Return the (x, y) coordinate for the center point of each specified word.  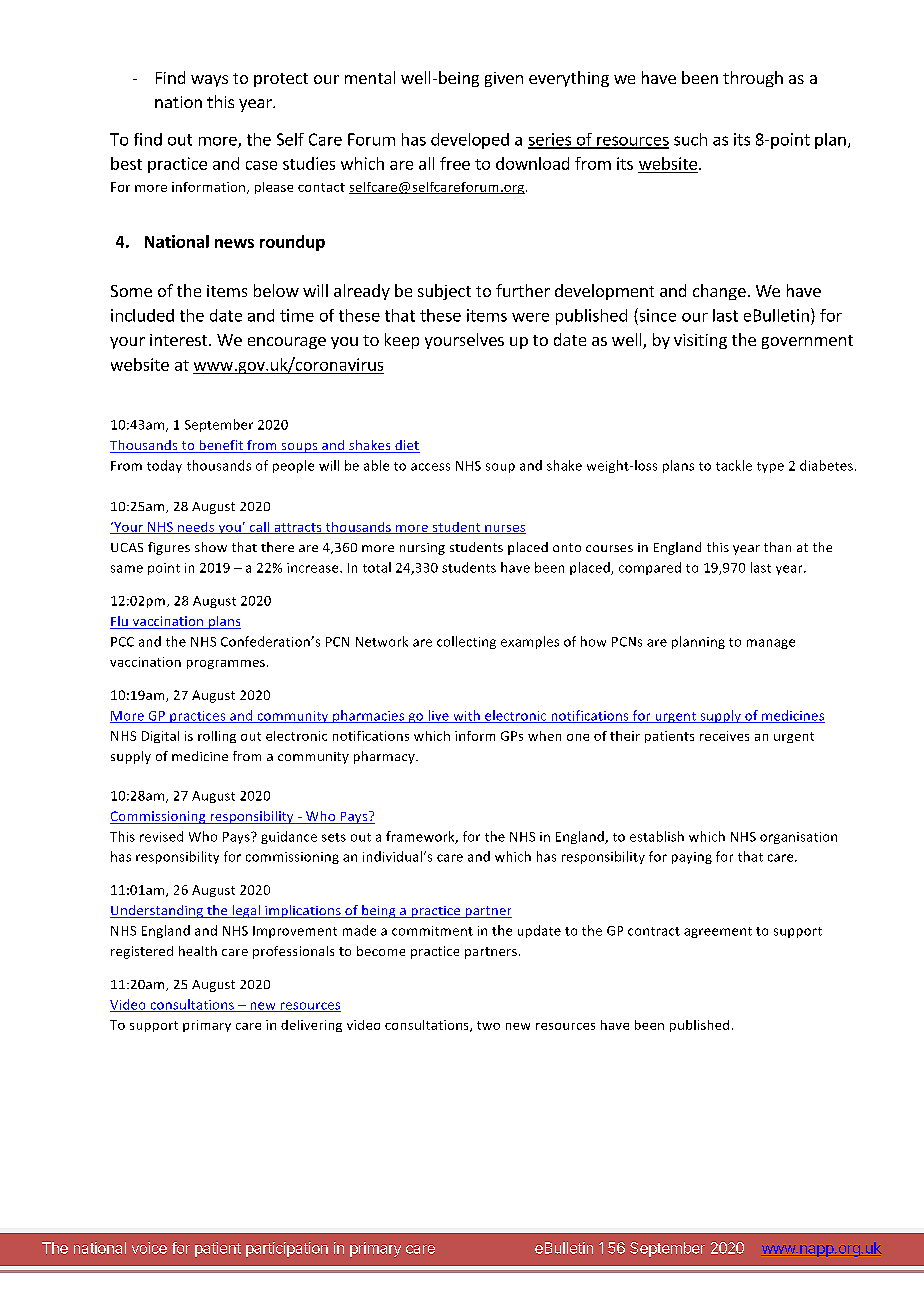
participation (287, 1249)
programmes (227, 664)
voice (149, 1248)
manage (771, 644)
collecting (466, 642)
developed (470, 141)
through (753, 79)
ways (209, 81)
